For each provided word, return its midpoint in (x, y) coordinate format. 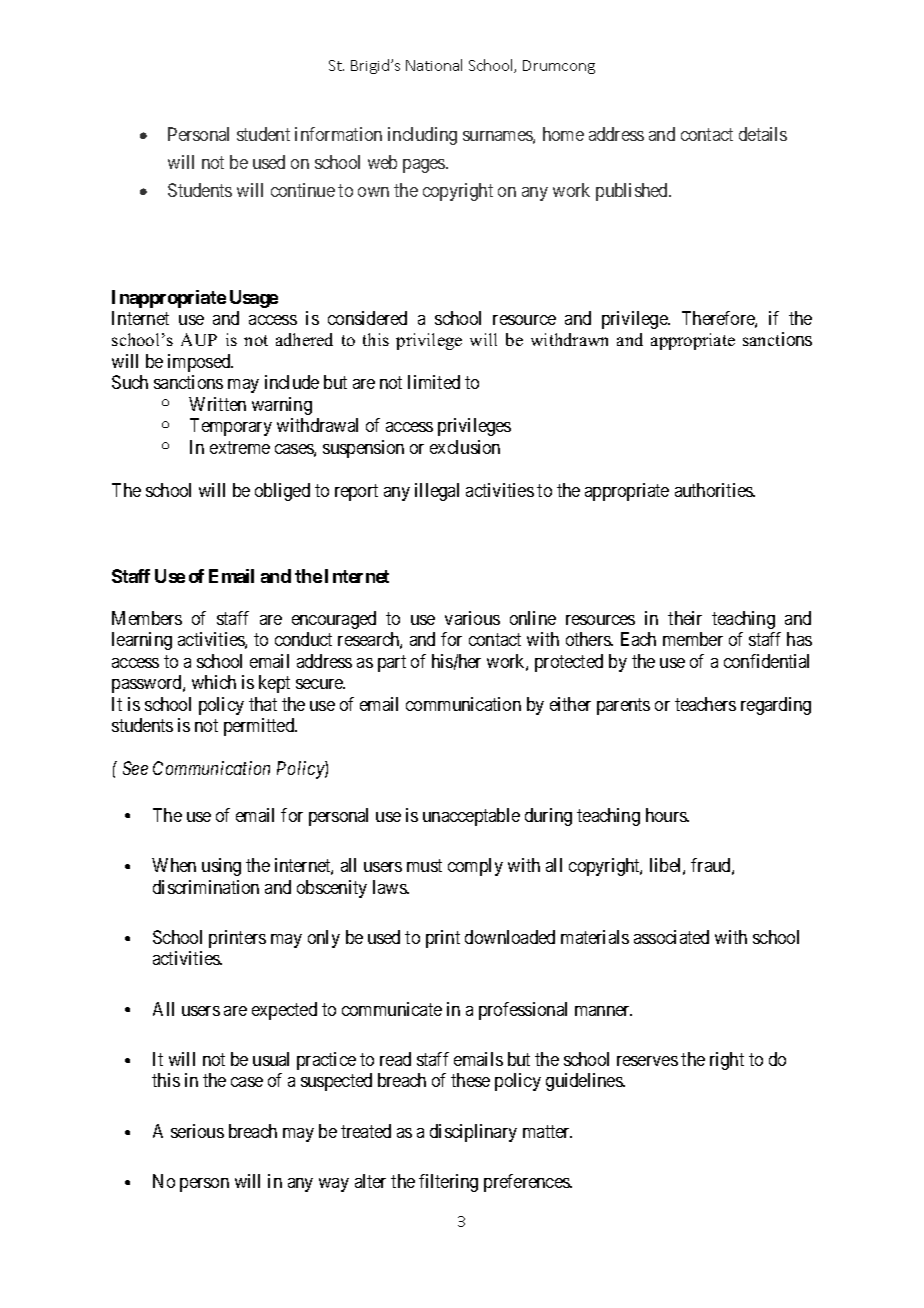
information (338, 134)
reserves (647, 1061)
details (763, 134)
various (472, 618)
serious (197, 1131)
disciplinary (473, 1133)
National (434, 65)
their (685, 618)
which (214, 682)
